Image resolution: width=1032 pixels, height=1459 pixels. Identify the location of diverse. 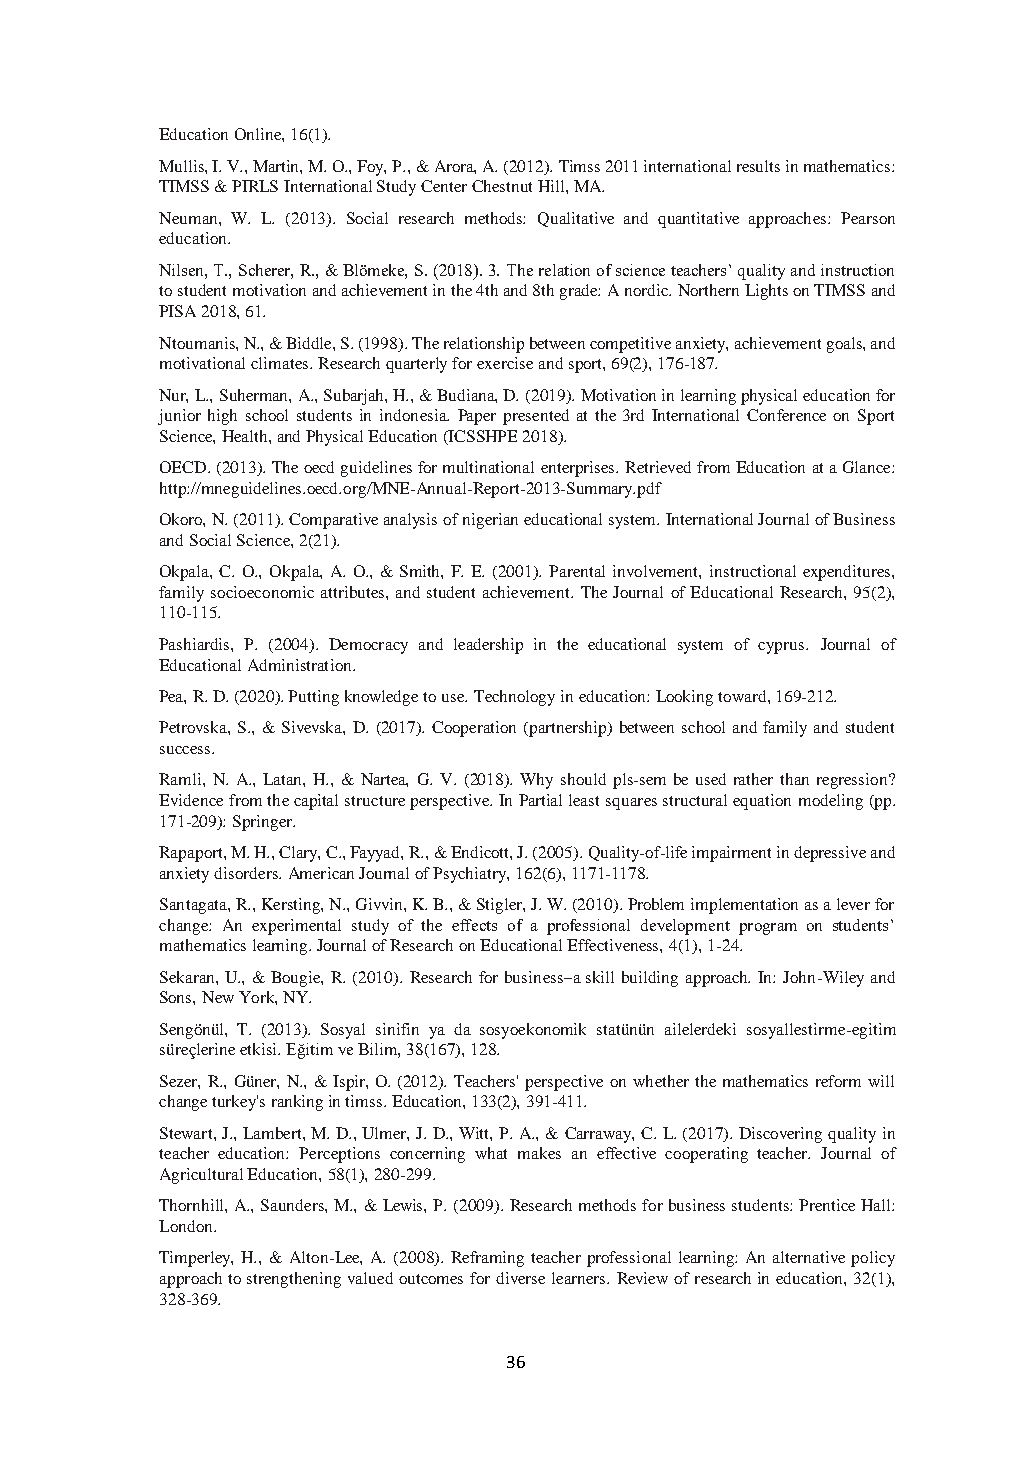
(520, 1278).
